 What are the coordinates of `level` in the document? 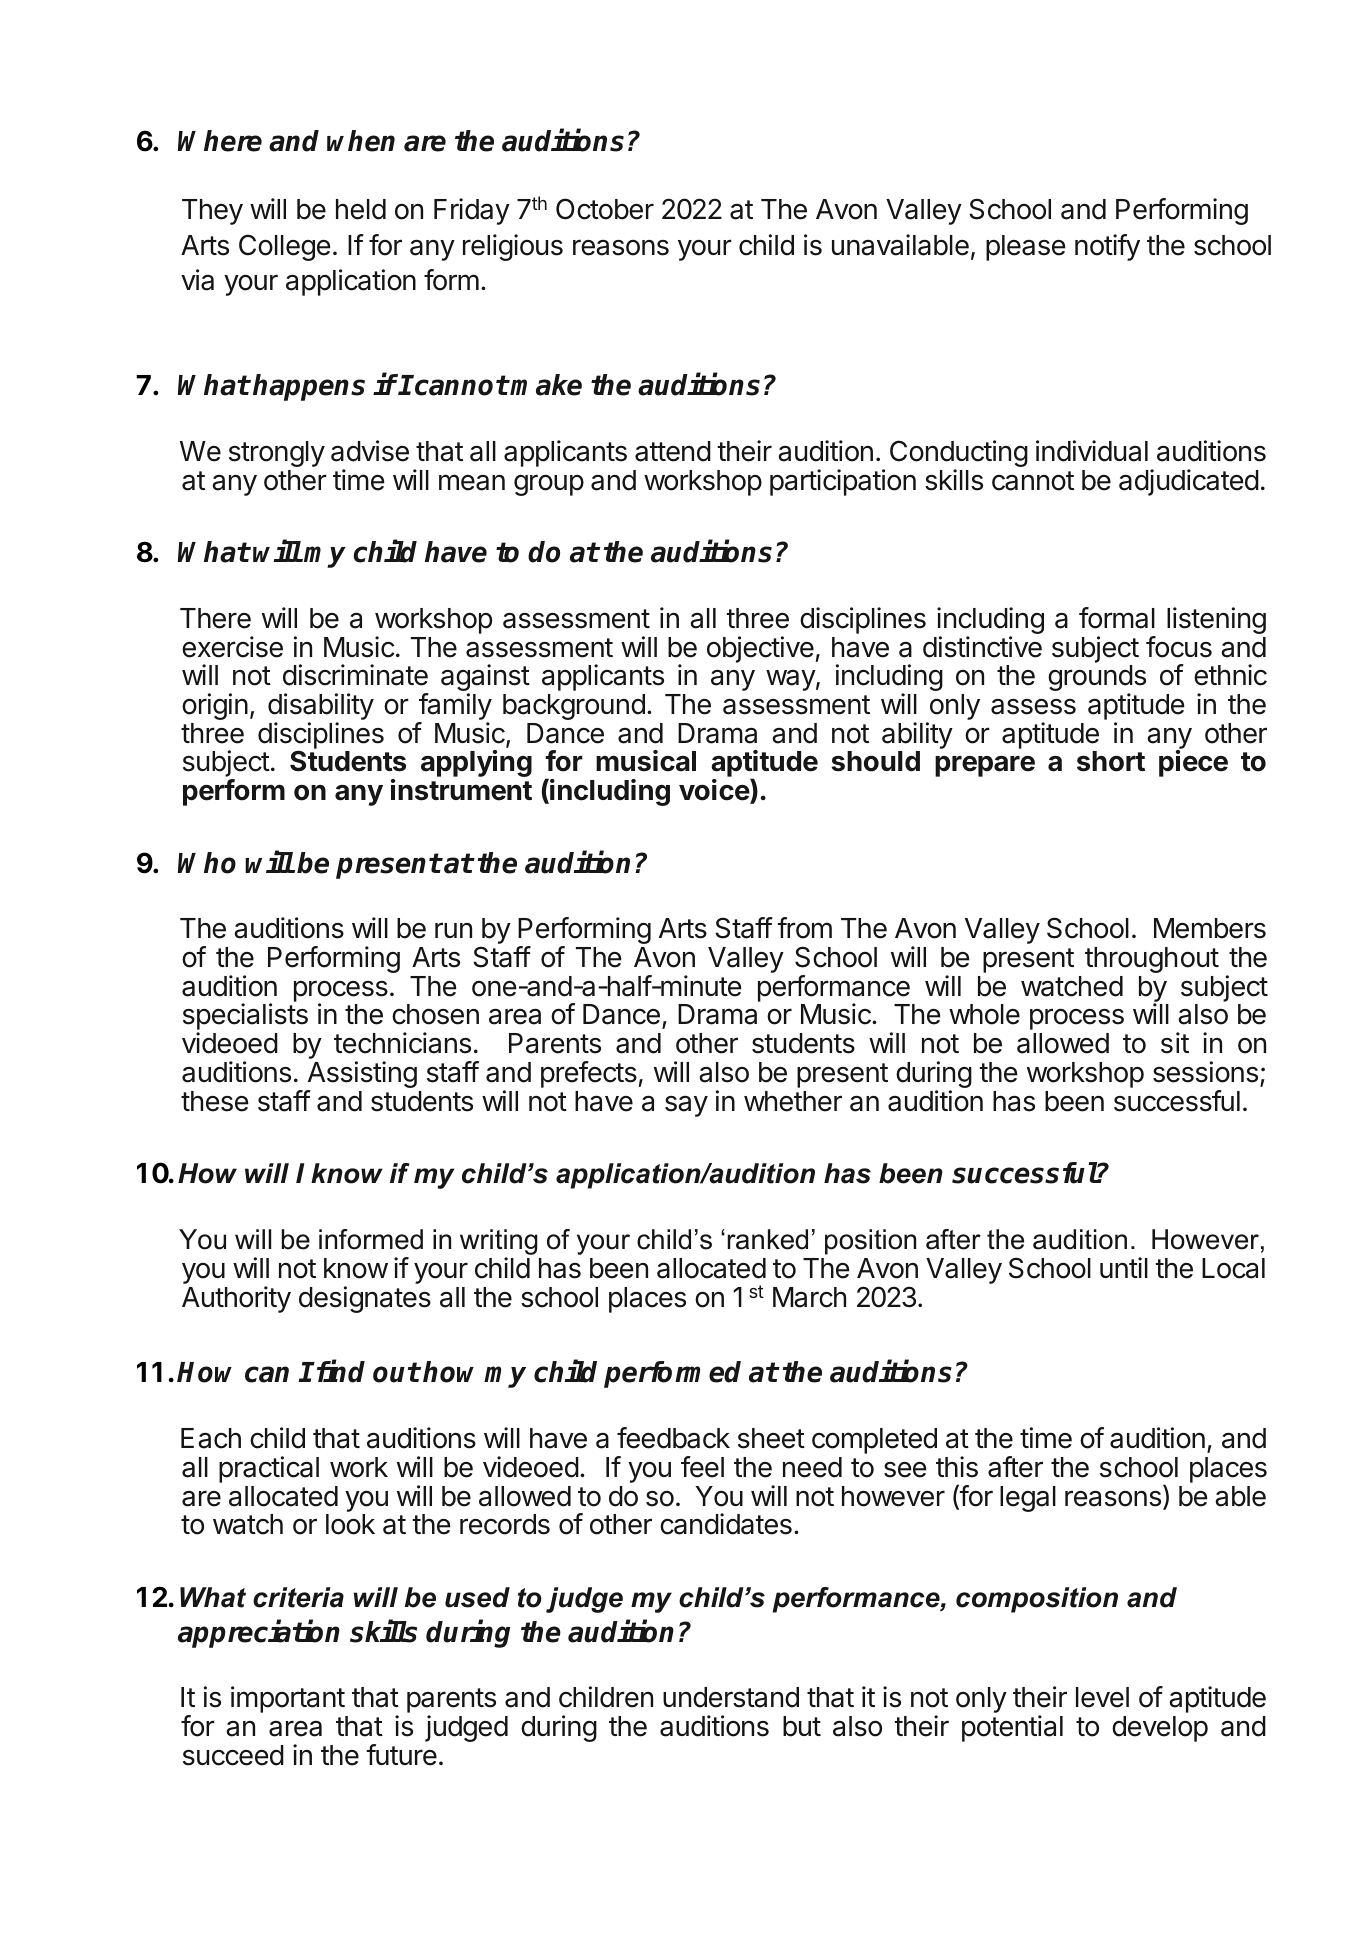 It's located at (1102, 1697).
